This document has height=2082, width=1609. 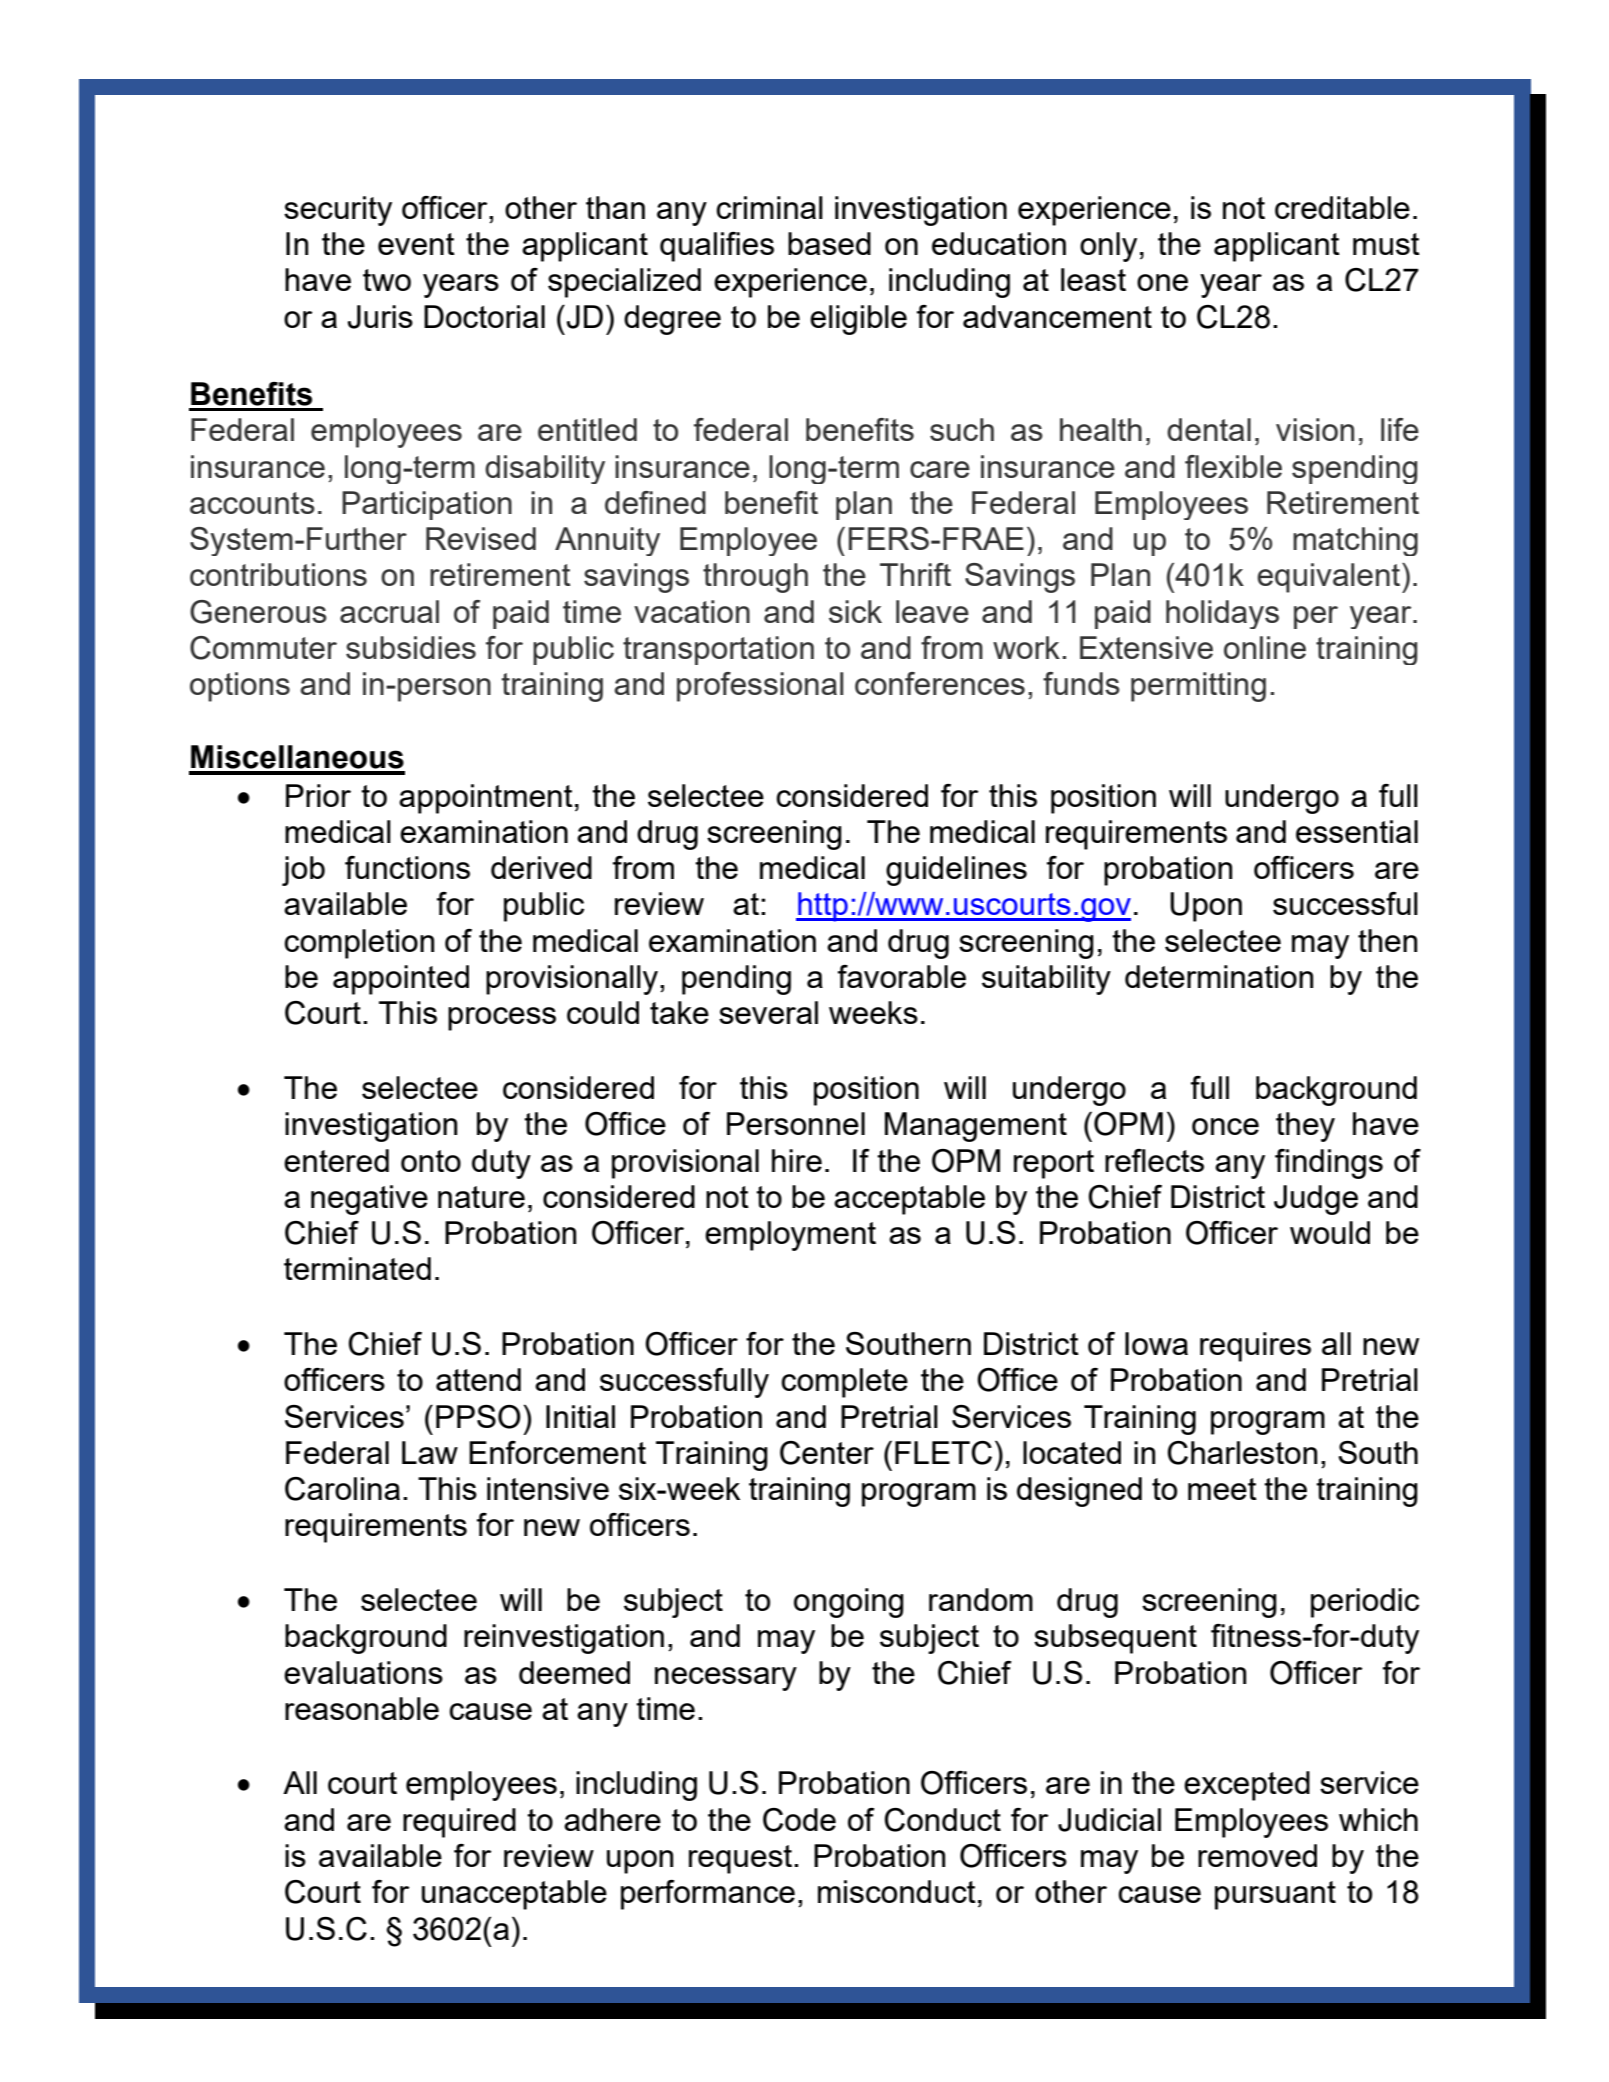 What do you see at coordinates (1225, 1126) in the document?
I see `once` at bounding box center [1225, 1126].
